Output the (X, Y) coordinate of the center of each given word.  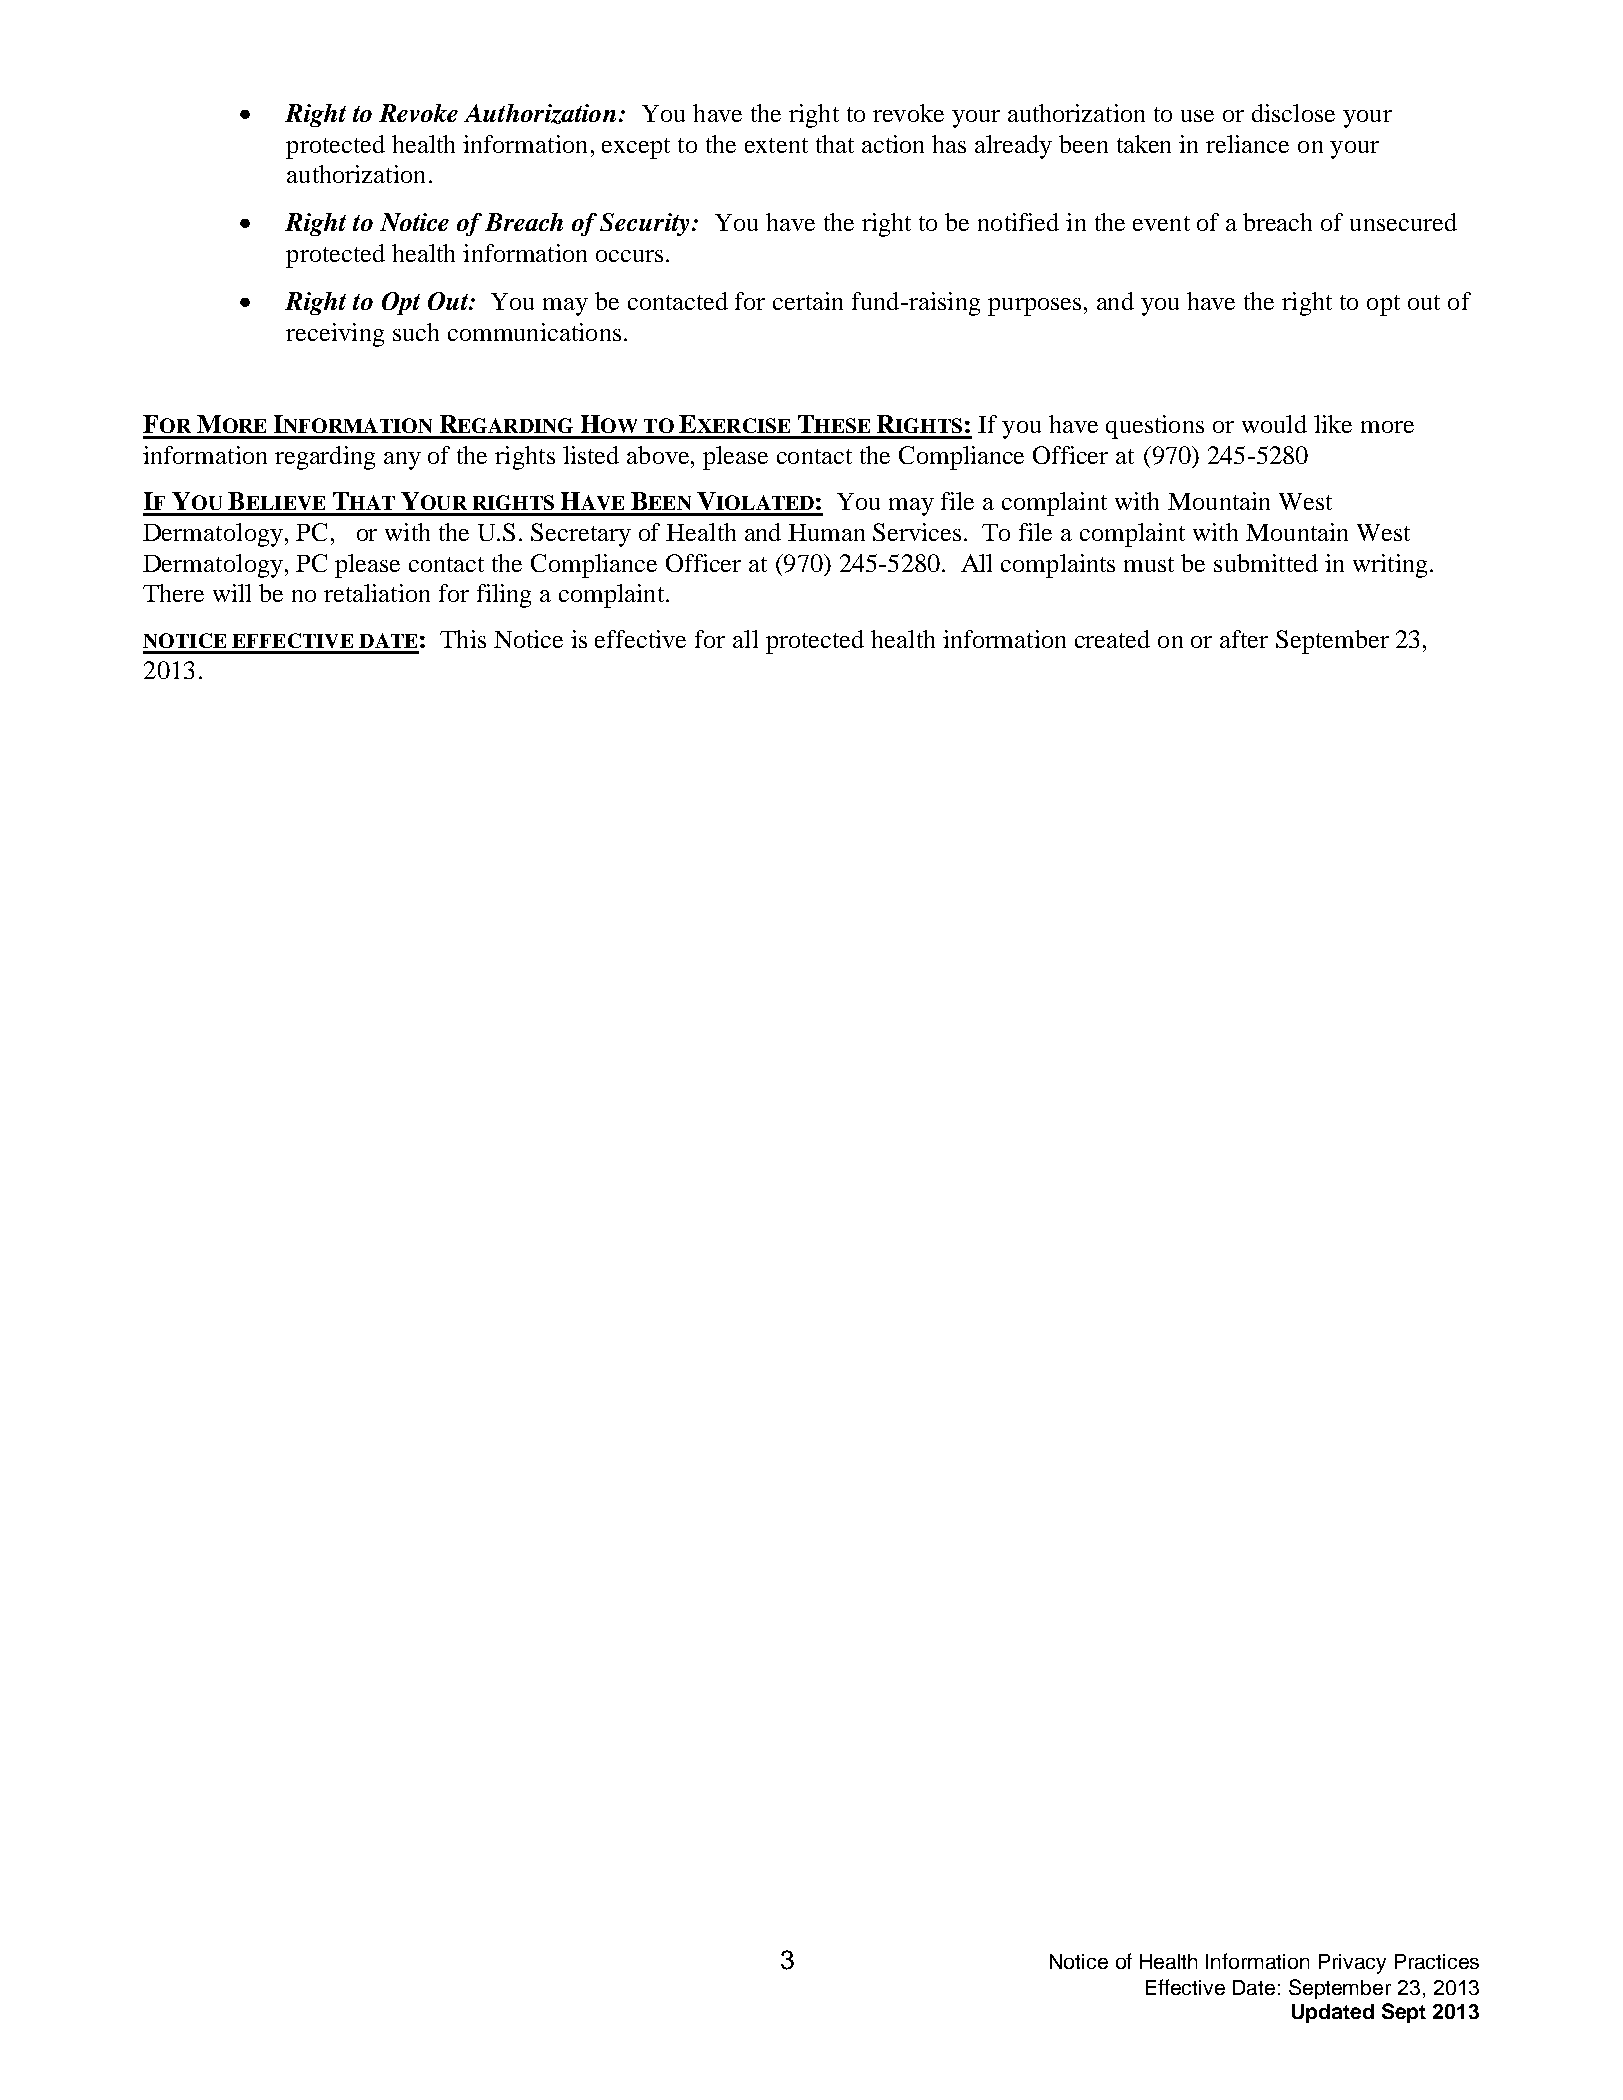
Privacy (1352, 1964)
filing (504, 596)
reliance (1247, 144)
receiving (335, 335)
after (1244, 639)
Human (826, 532)
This (463, 639)
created (1112, 639)
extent (776, 145)
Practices (1437, 1961)
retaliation (377, 593)
